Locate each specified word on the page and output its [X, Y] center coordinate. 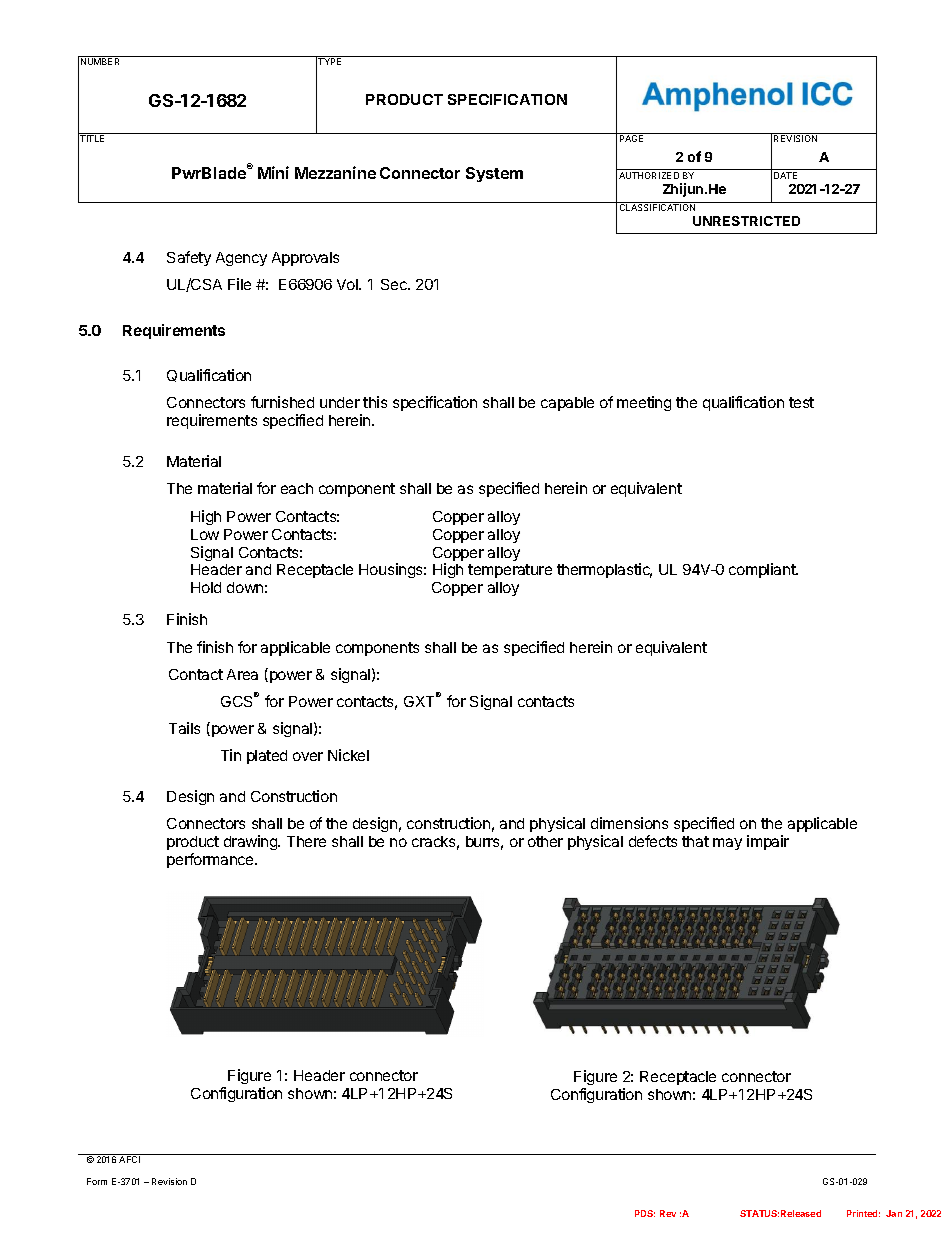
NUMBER [100, 61]
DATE [785, 175]
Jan [894, 1213]
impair [768, 842]
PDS [645, 1213]
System [494, 174]
